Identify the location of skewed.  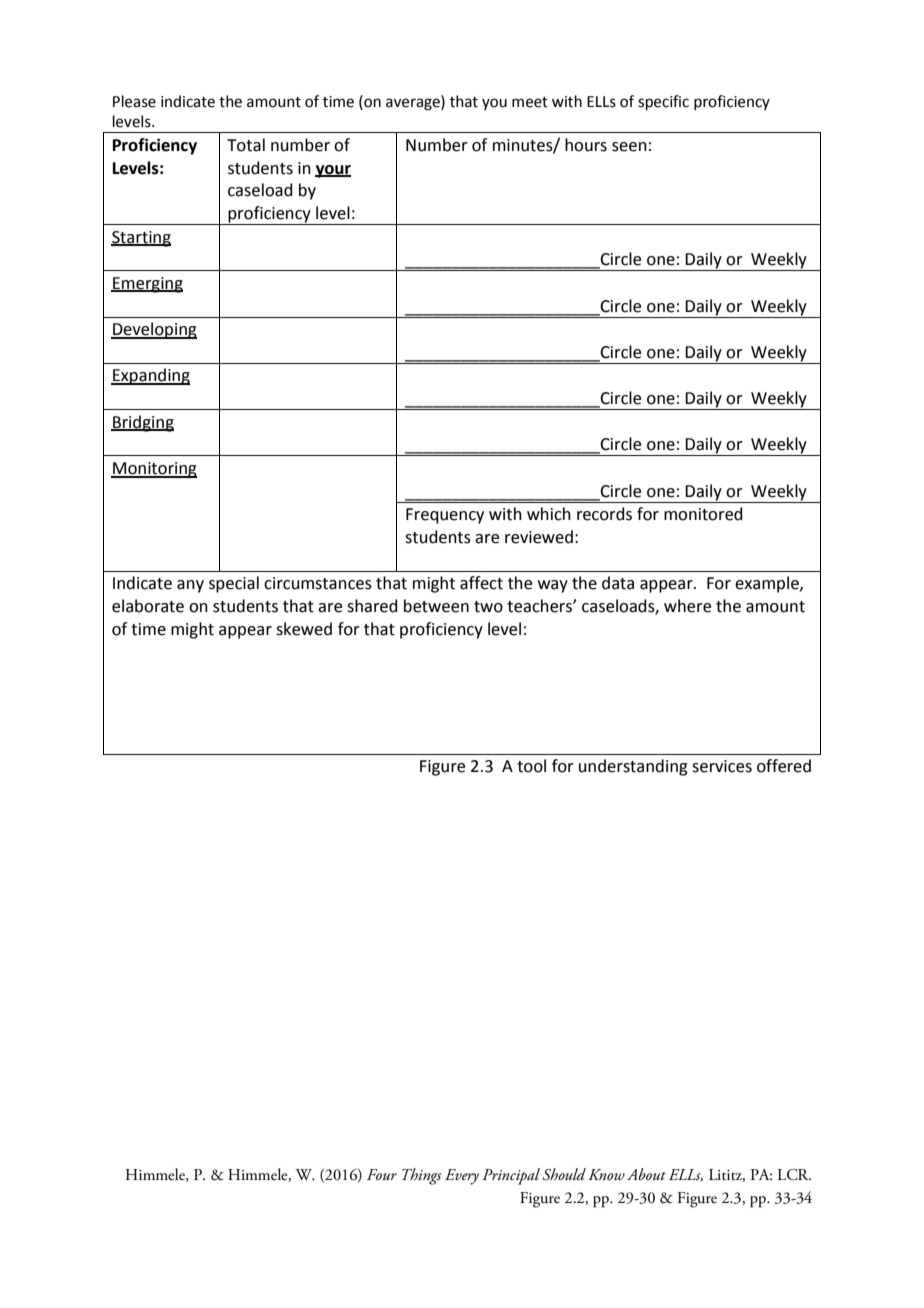
(304, 629).
